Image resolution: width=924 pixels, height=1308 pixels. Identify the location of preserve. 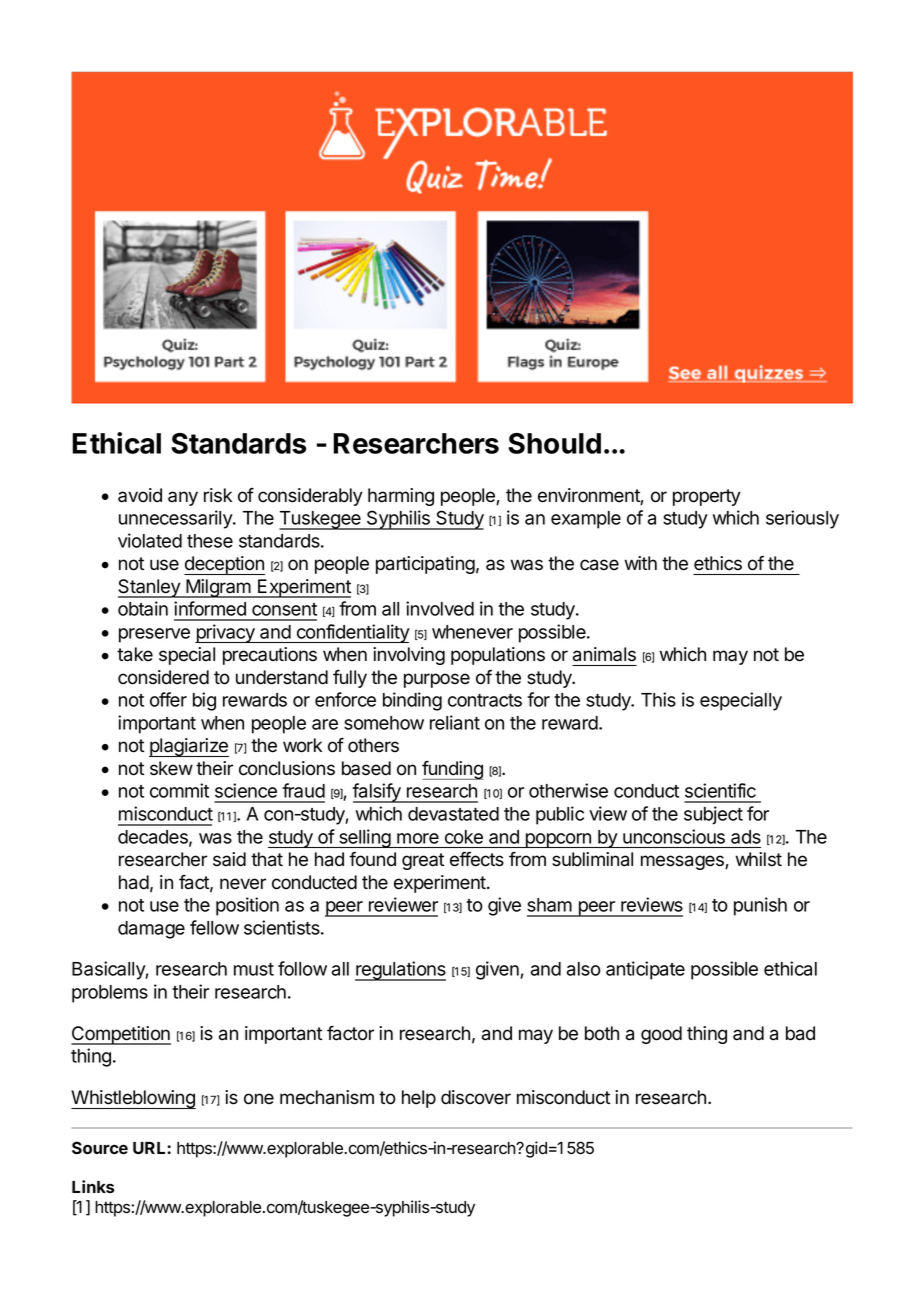
(154, 635).
